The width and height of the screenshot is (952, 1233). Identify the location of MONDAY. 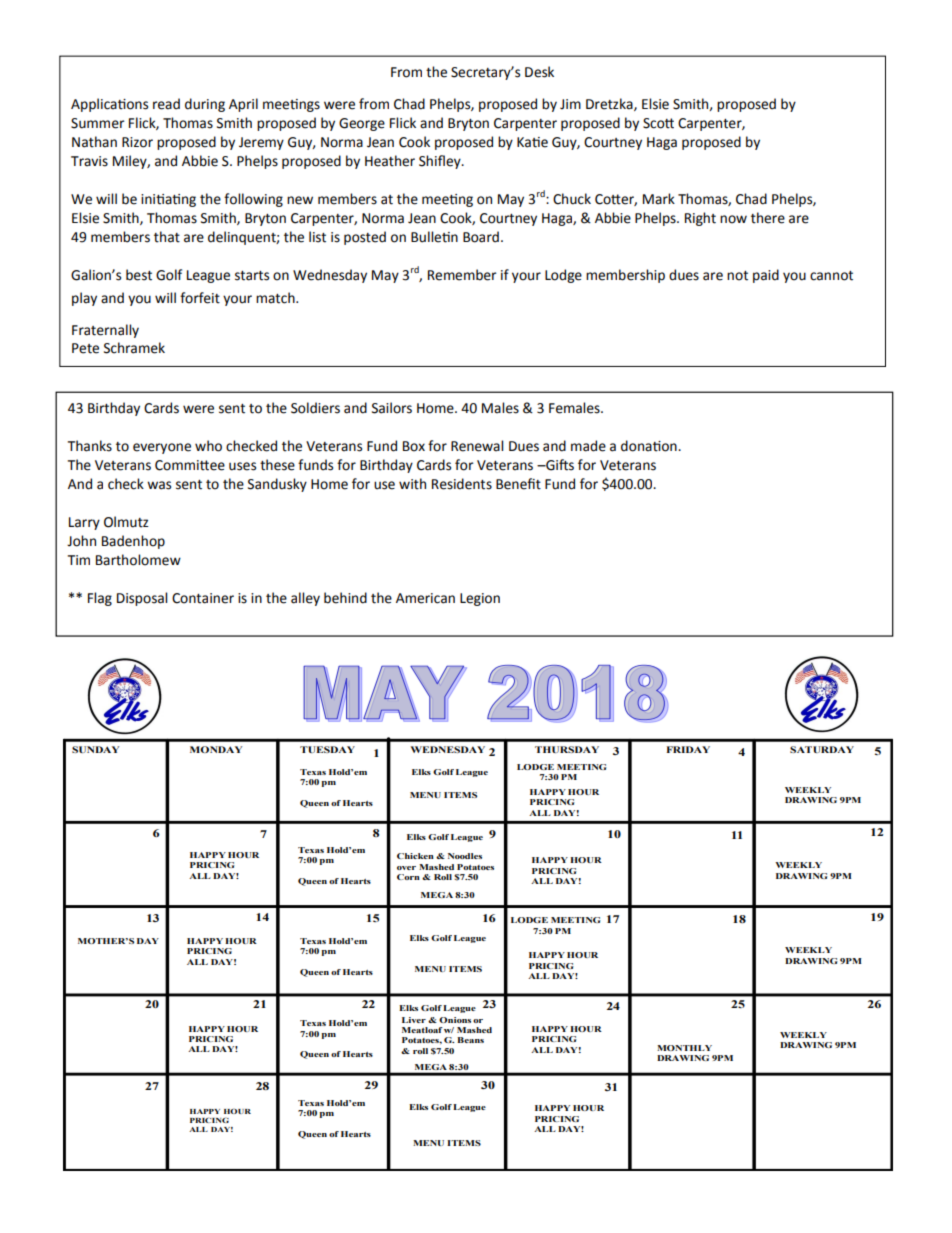
(216, 749).
